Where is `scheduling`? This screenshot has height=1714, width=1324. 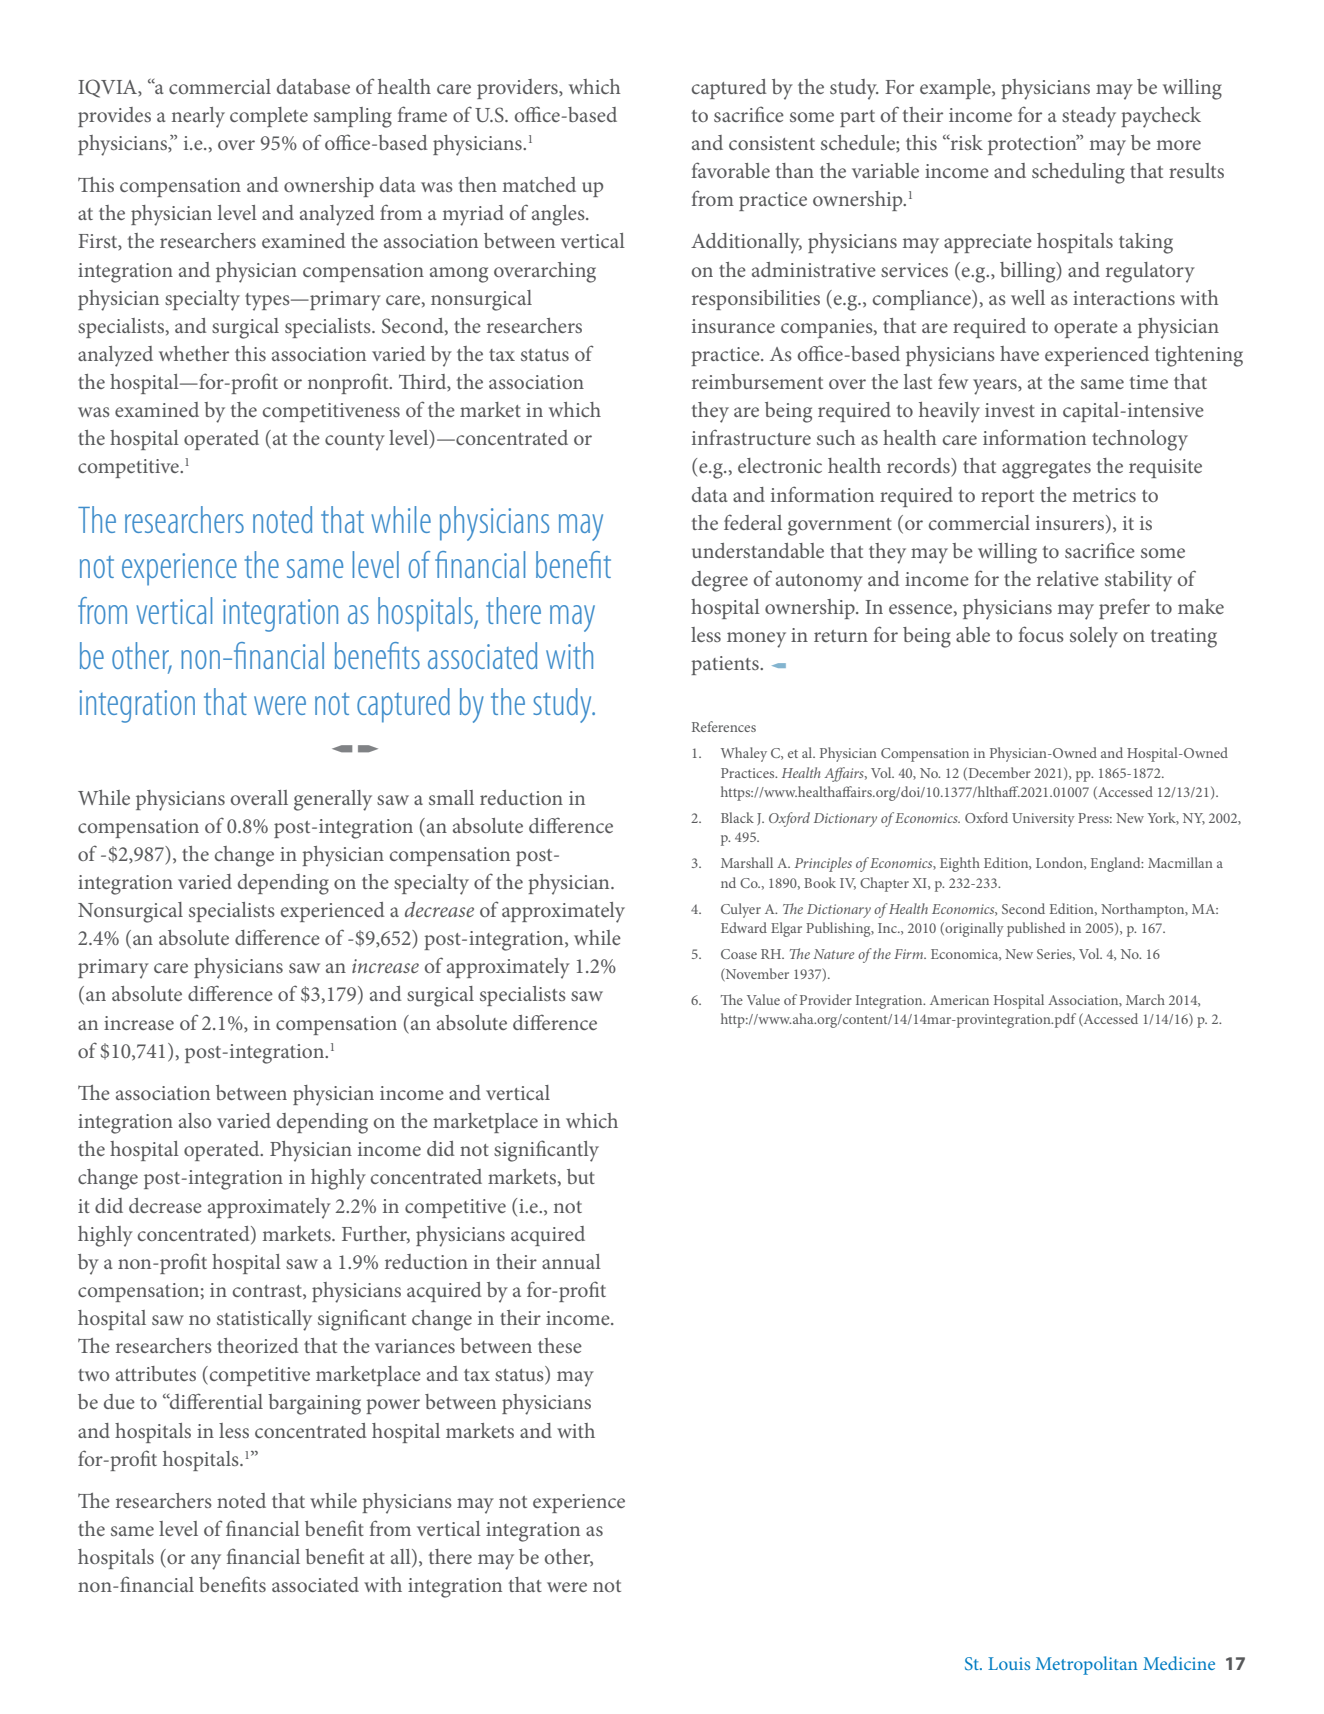
scheduling is located at coordinates (1078, 173).
